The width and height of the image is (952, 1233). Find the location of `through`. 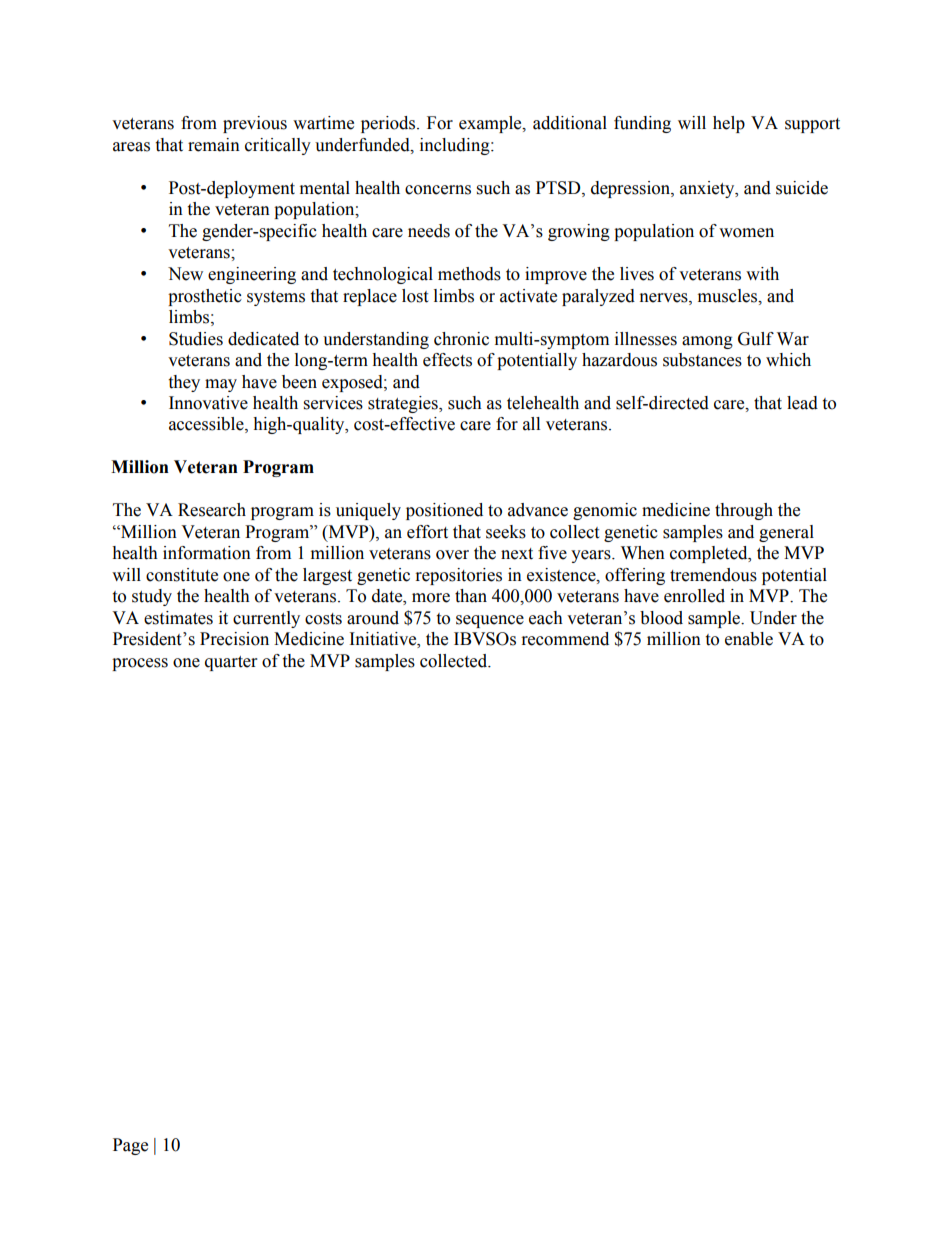

through is located at coordinates (744, 511).
